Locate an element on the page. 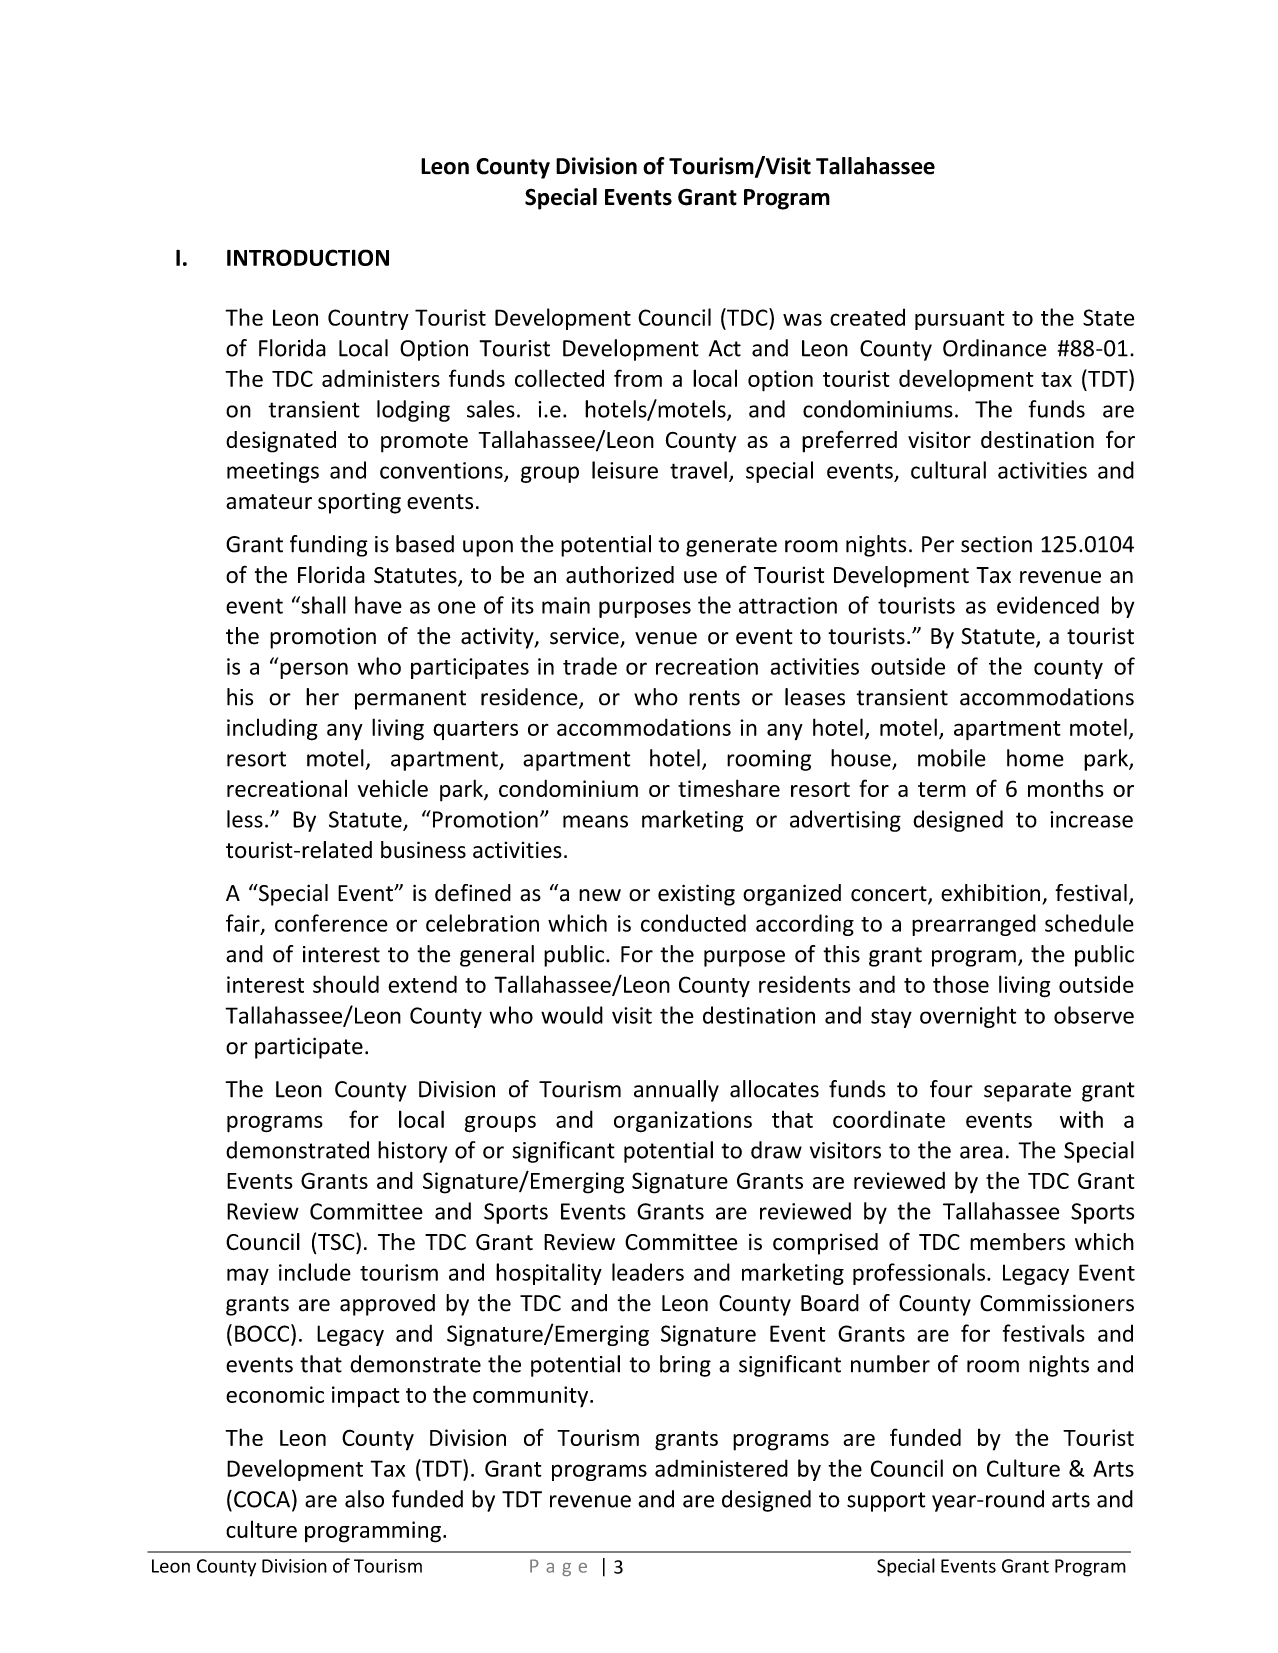 The image size is (1278, 1653). existing is located at coordinates (696, 895).
